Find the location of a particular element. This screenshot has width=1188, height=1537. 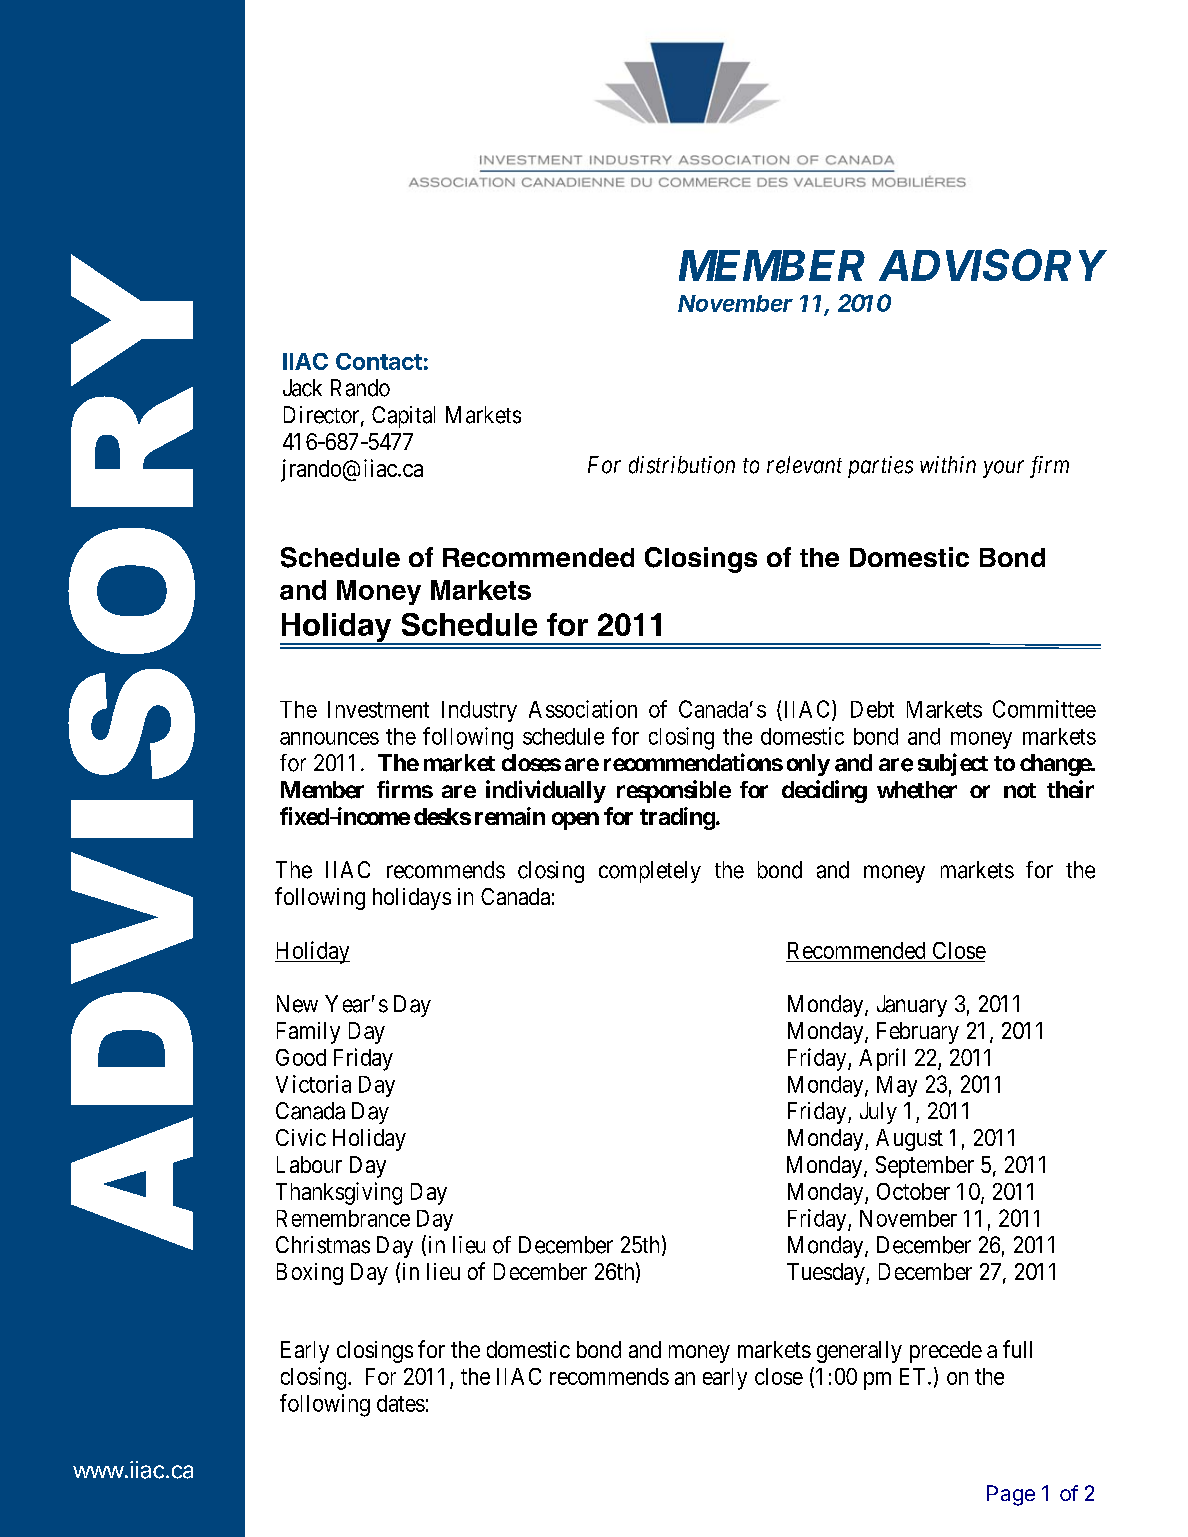

Contact is located at coordinates (379, 361).
